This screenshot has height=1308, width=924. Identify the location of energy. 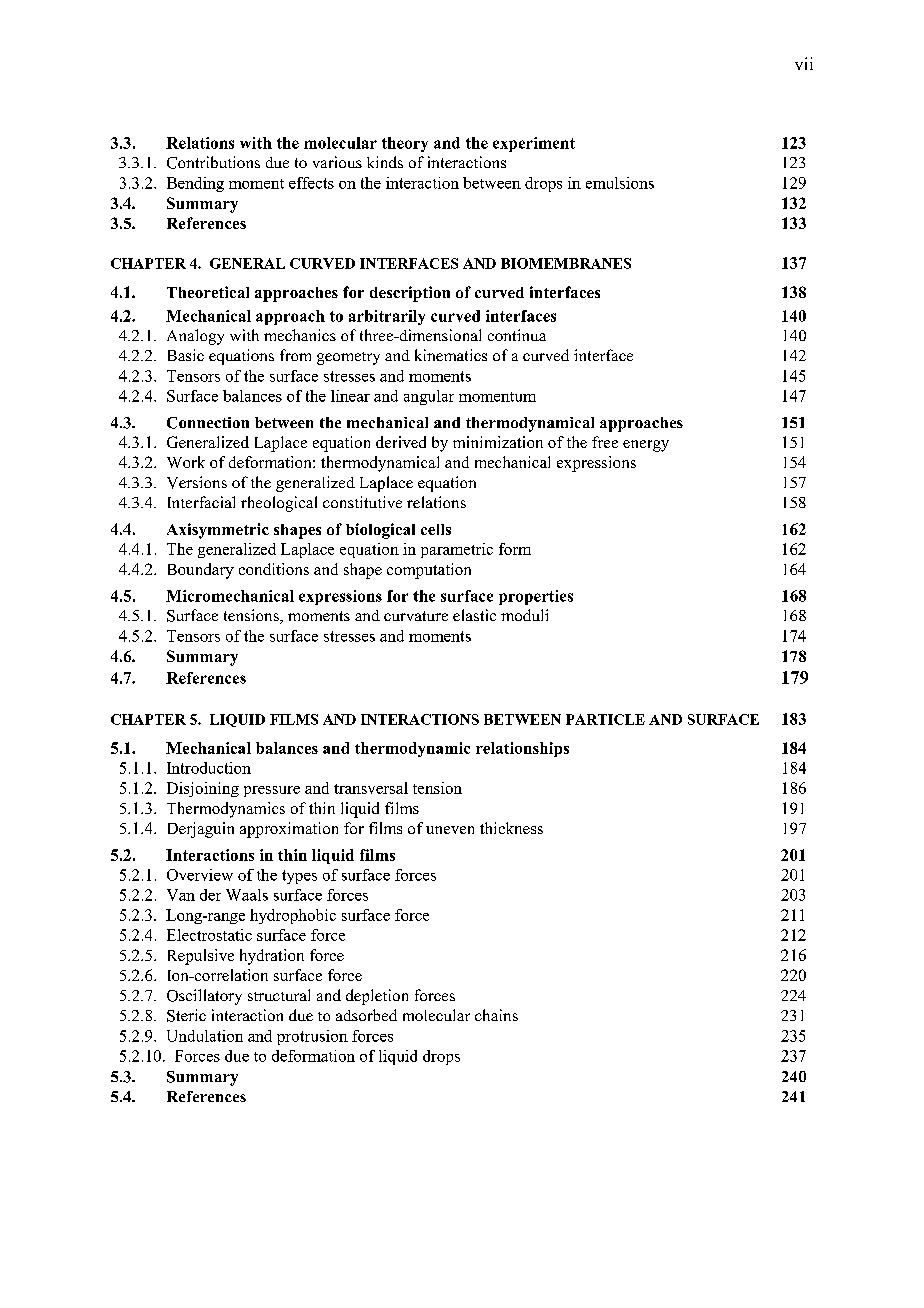
(646, 446).
